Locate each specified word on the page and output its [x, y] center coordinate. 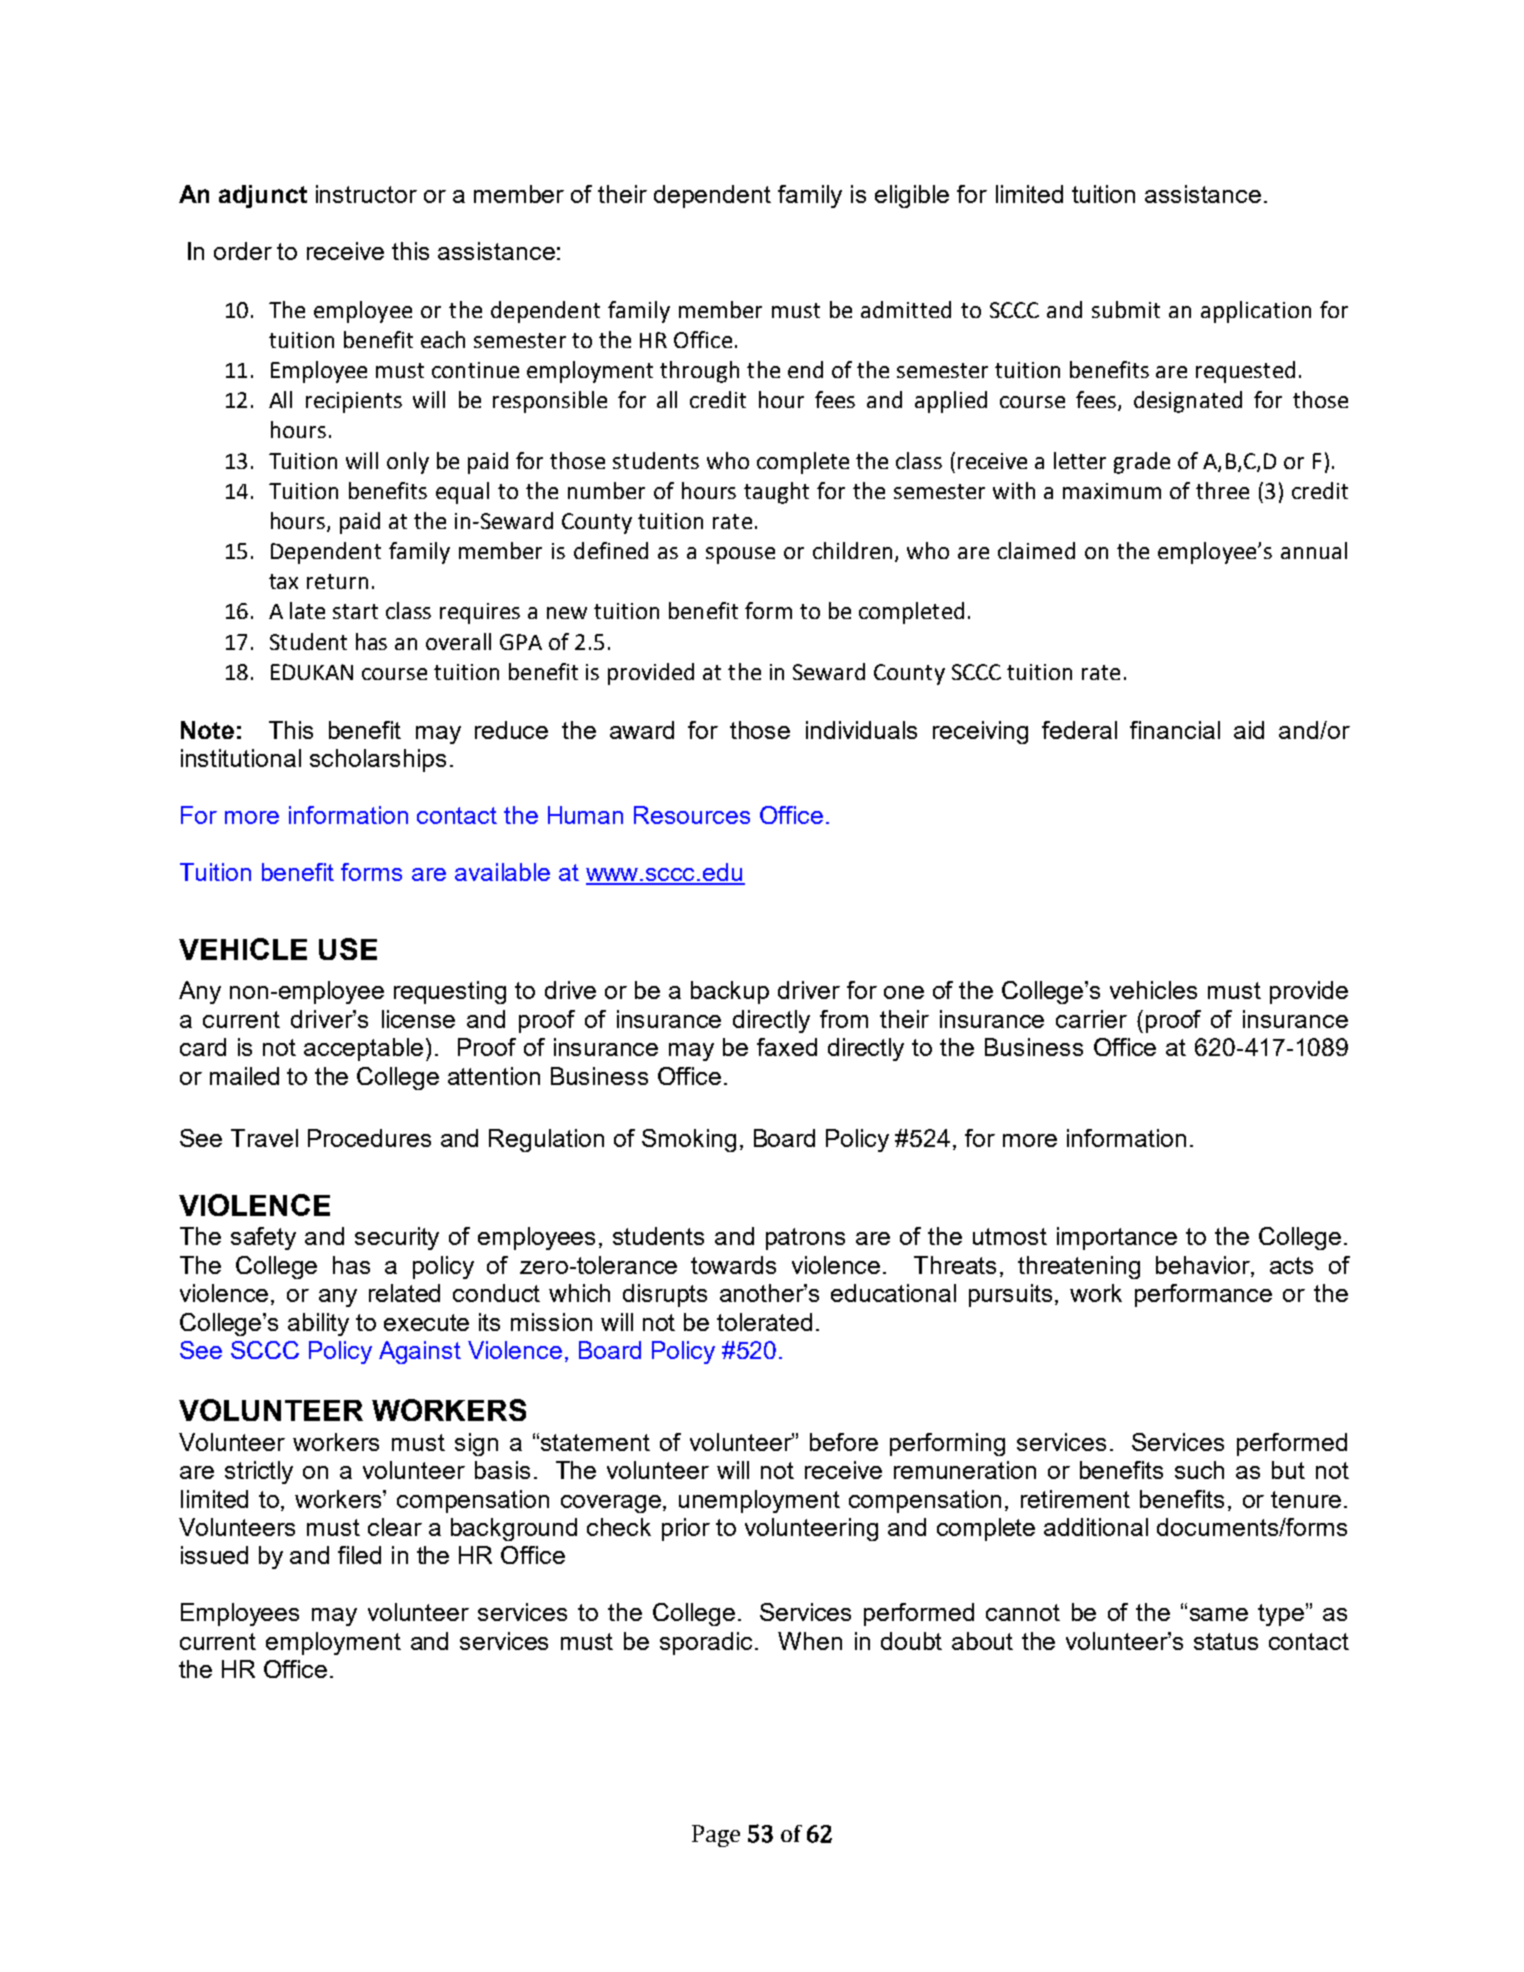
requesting [450, 992]
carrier [1091, 1019]
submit [1126, 309]
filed [359, 1555]
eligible [912, 196]
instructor [366, 194]
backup [730, 992]
